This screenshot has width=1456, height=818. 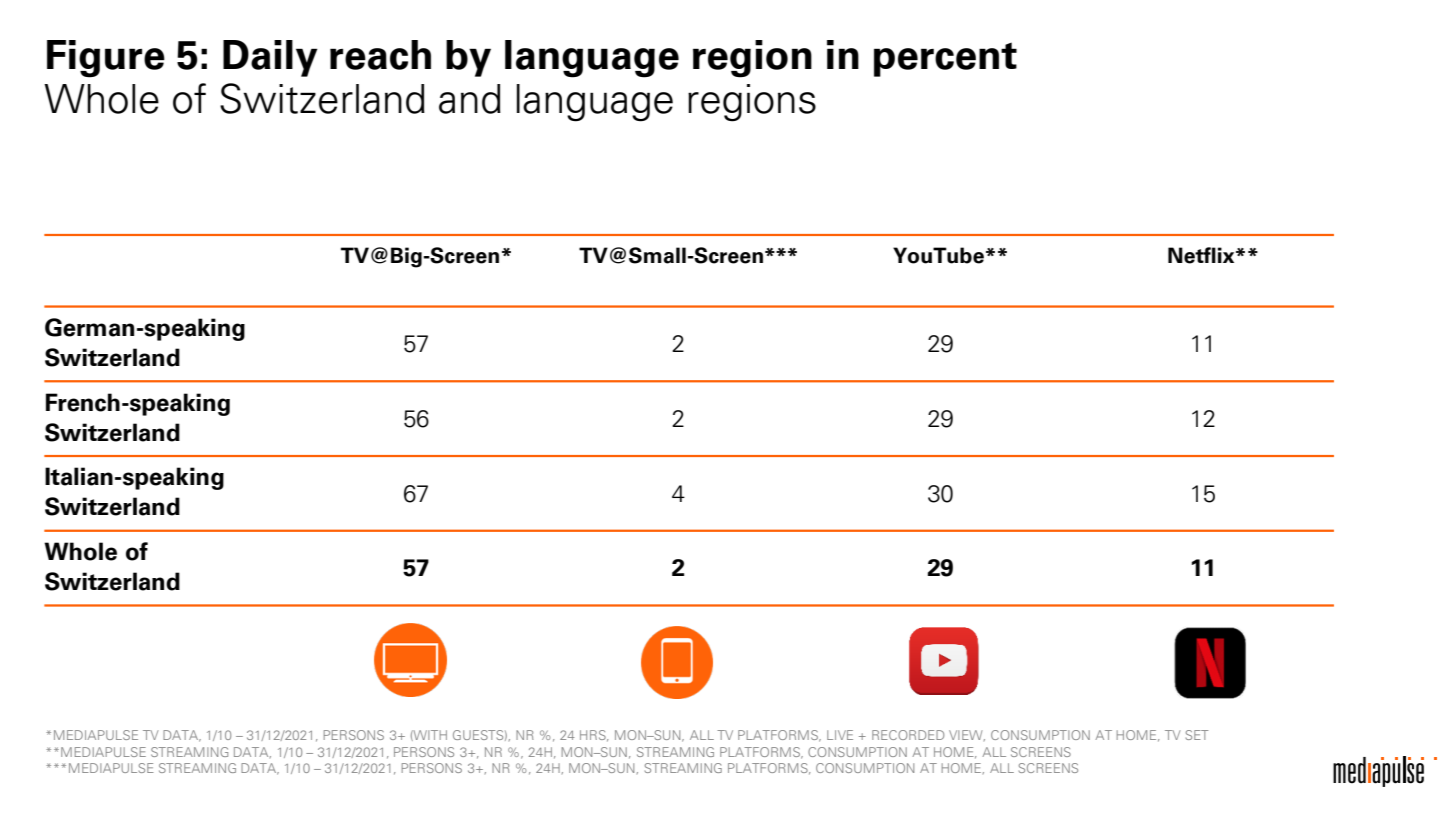 I want to click on percent, so click(x=945, y=59).
